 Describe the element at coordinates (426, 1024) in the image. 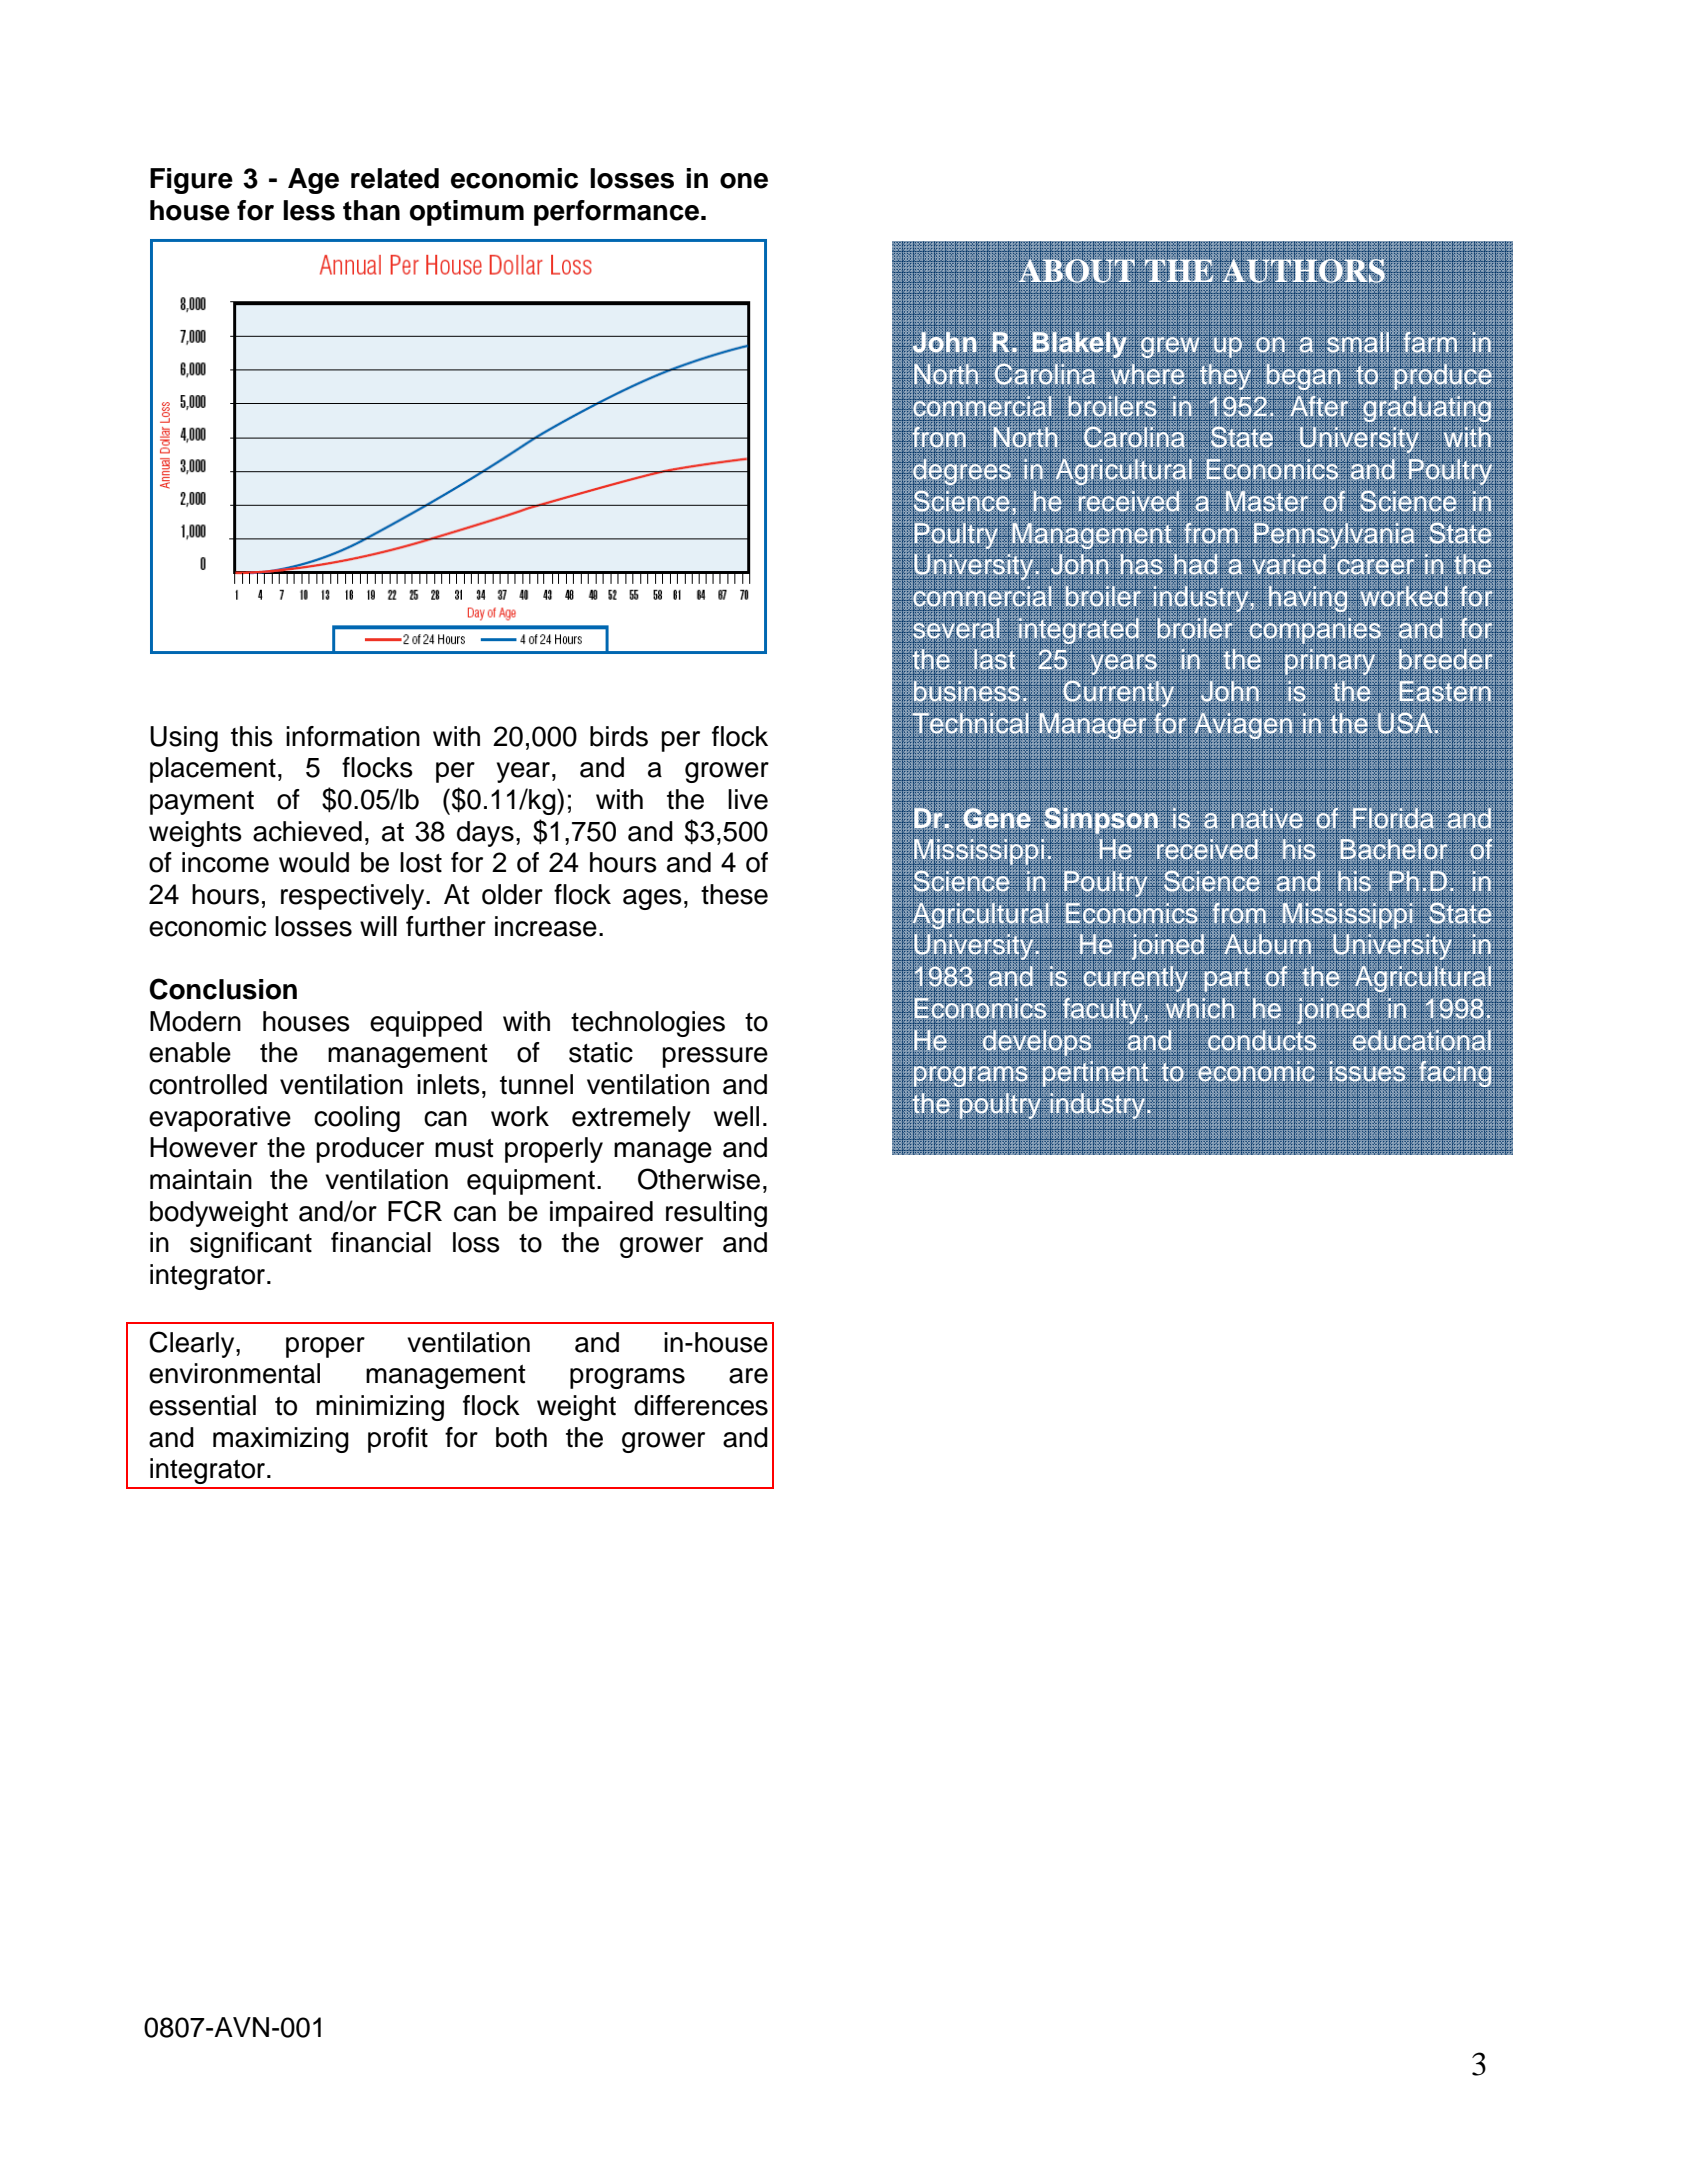

I see `equipped` at that location.
